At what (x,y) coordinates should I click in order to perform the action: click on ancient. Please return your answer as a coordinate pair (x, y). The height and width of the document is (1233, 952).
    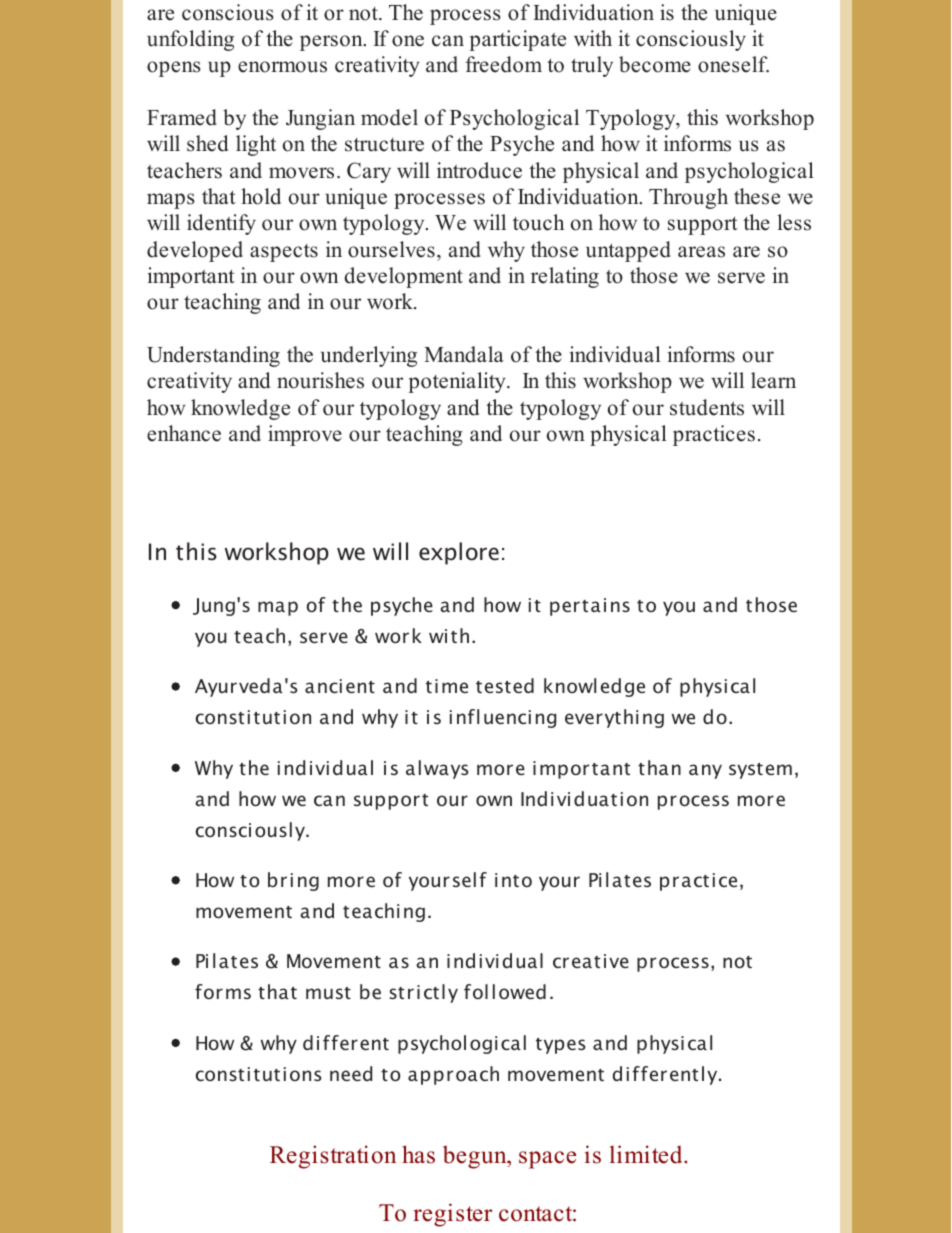
    Looking at the image, I should click on (340, 686).
